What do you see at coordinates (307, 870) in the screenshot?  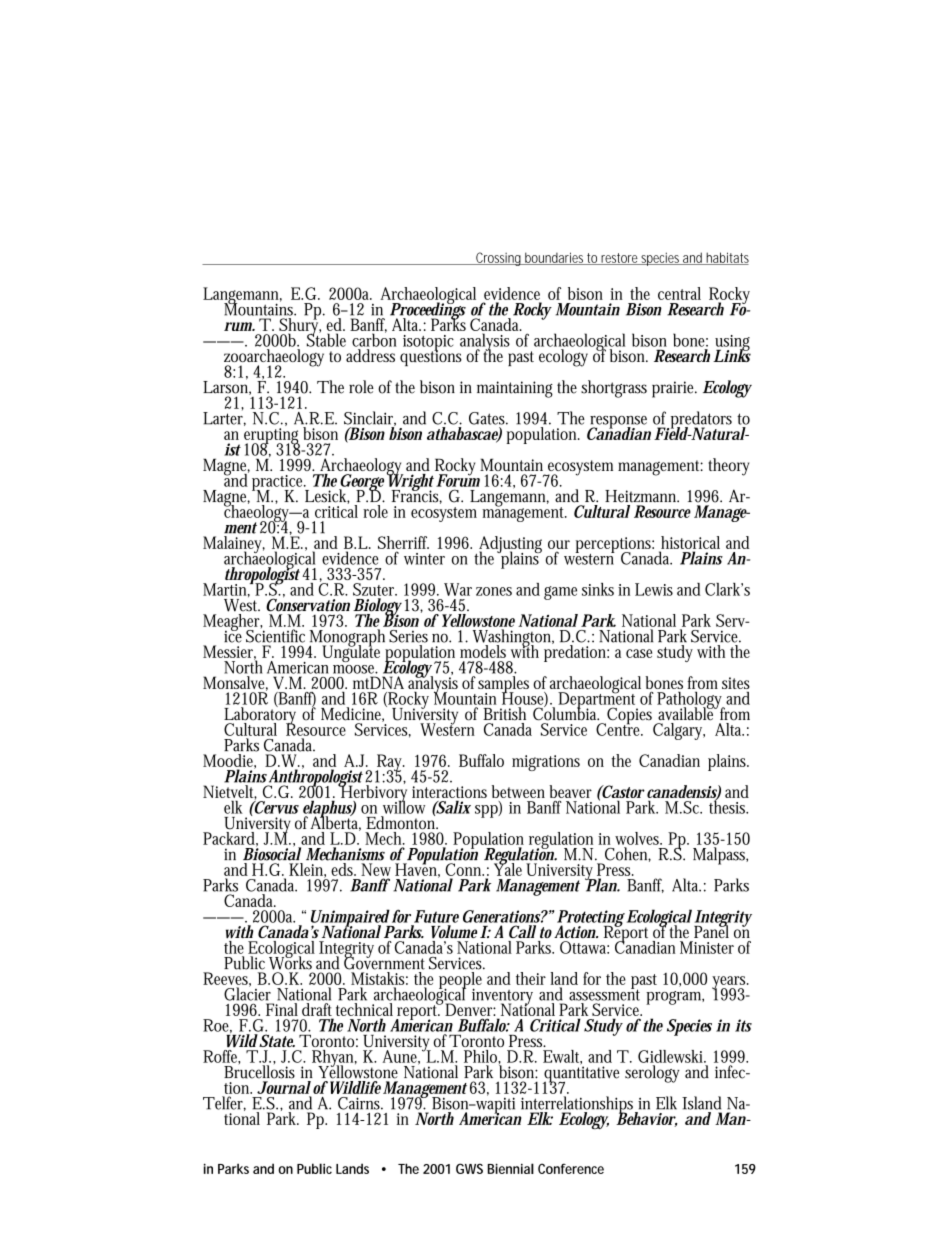 I see `Klein` at bounding box center [307, 870].
